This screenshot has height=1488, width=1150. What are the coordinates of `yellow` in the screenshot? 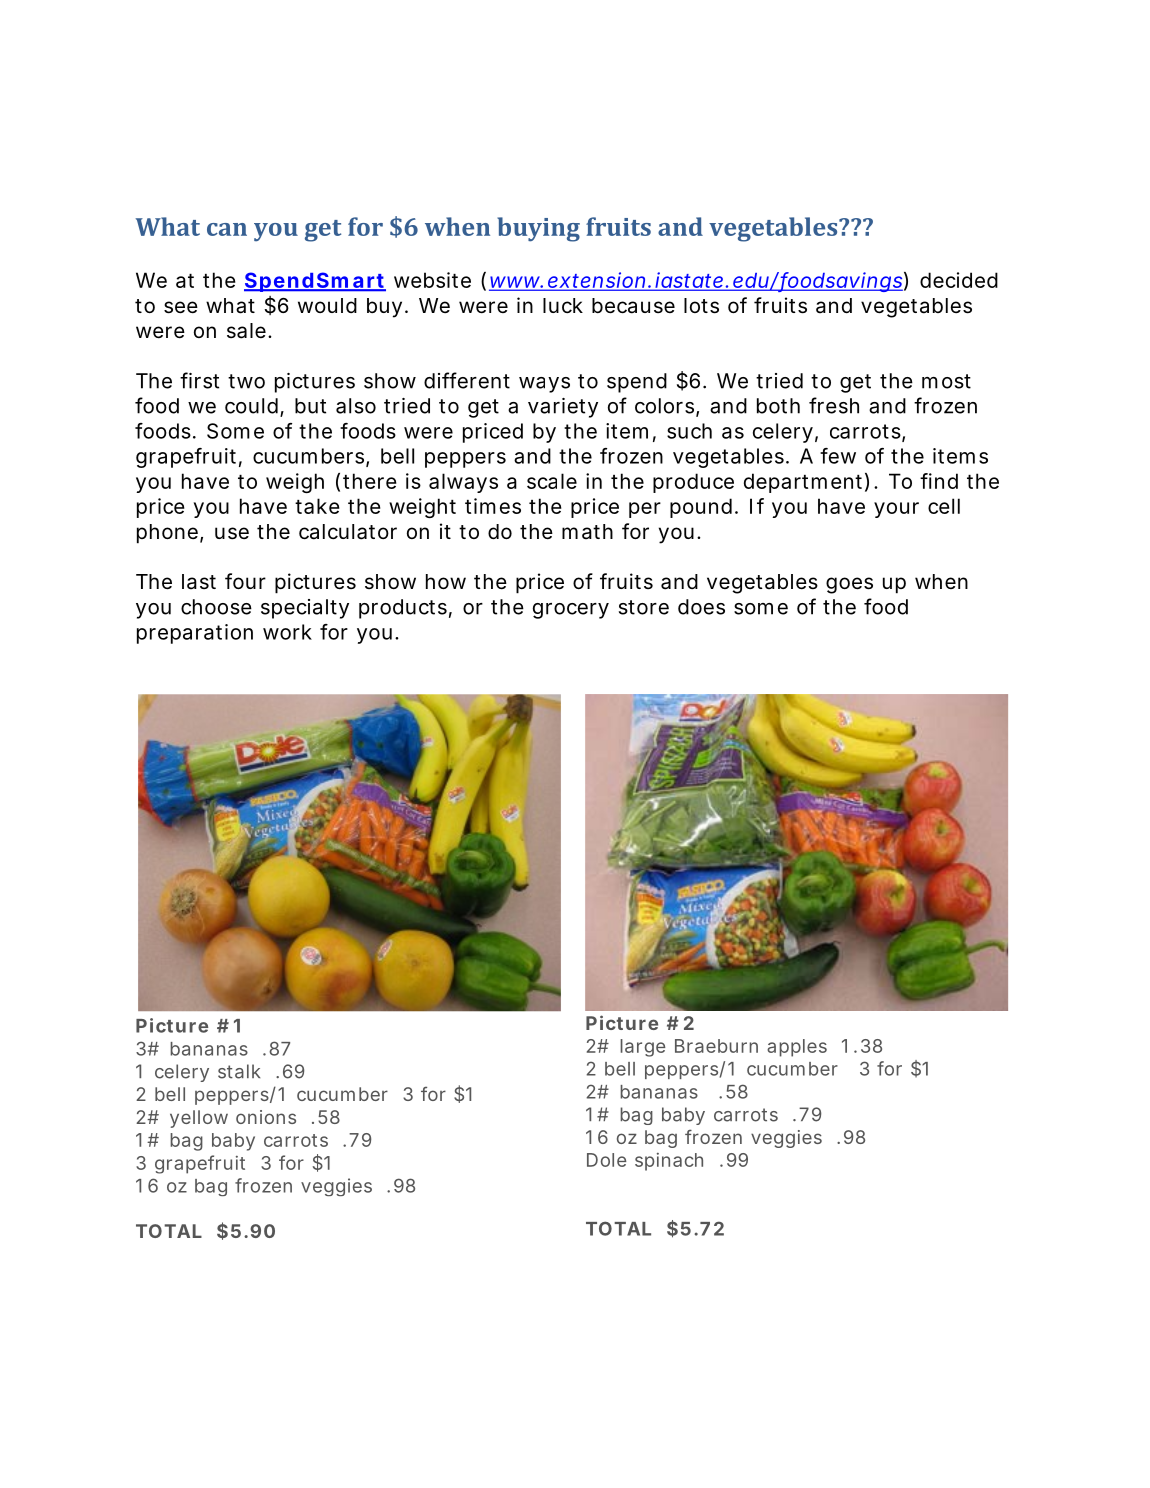 It's located at (199, 1119).
